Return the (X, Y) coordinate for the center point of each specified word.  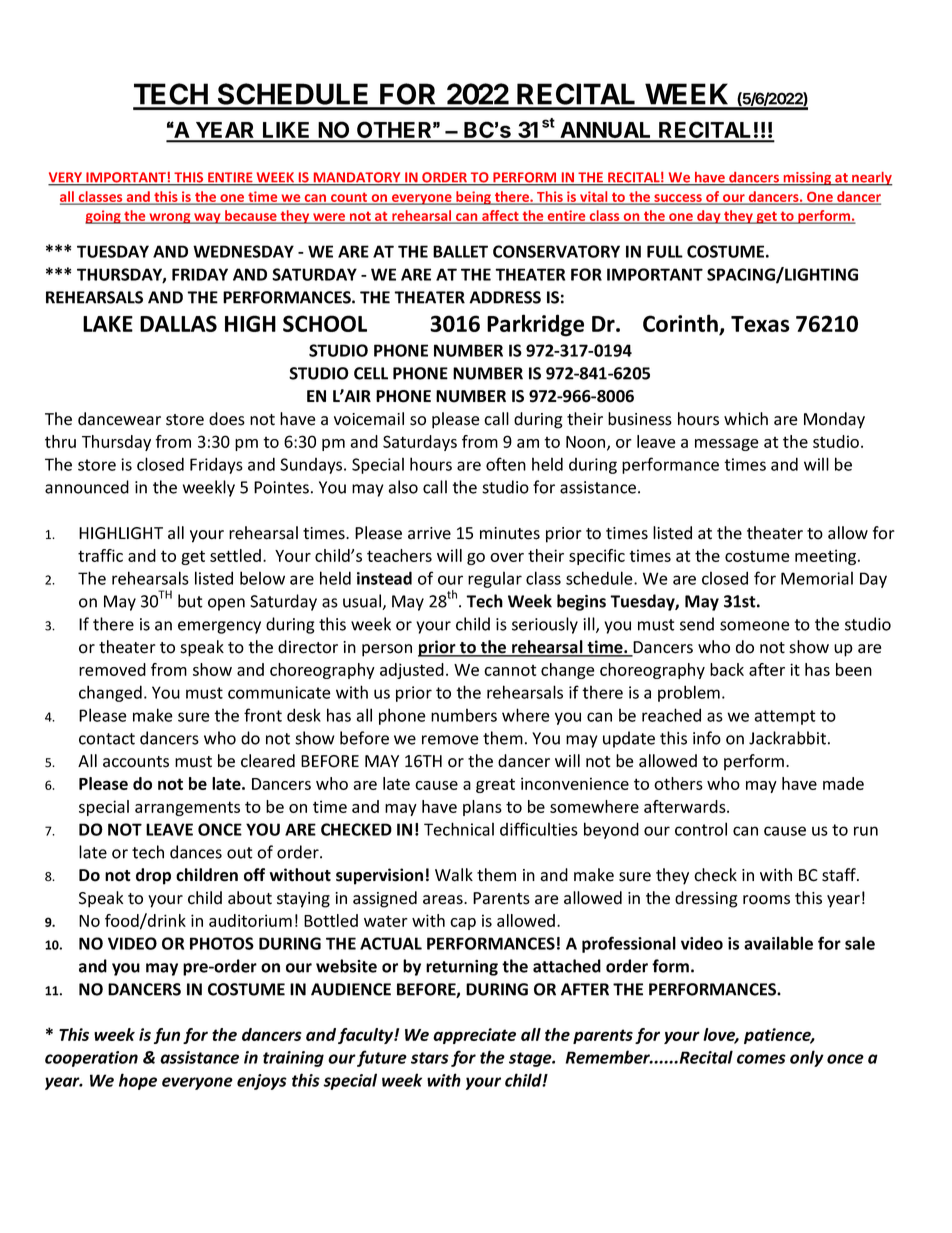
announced (87, 487)
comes (761, 1059)
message (727, 445)
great (495, 785)
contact (107, 739)
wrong (170, 218)
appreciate (474, 1036)
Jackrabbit (787, 738)
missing (807, 179)
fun (167, 1036)
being (473, 198)
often (506, 464)
